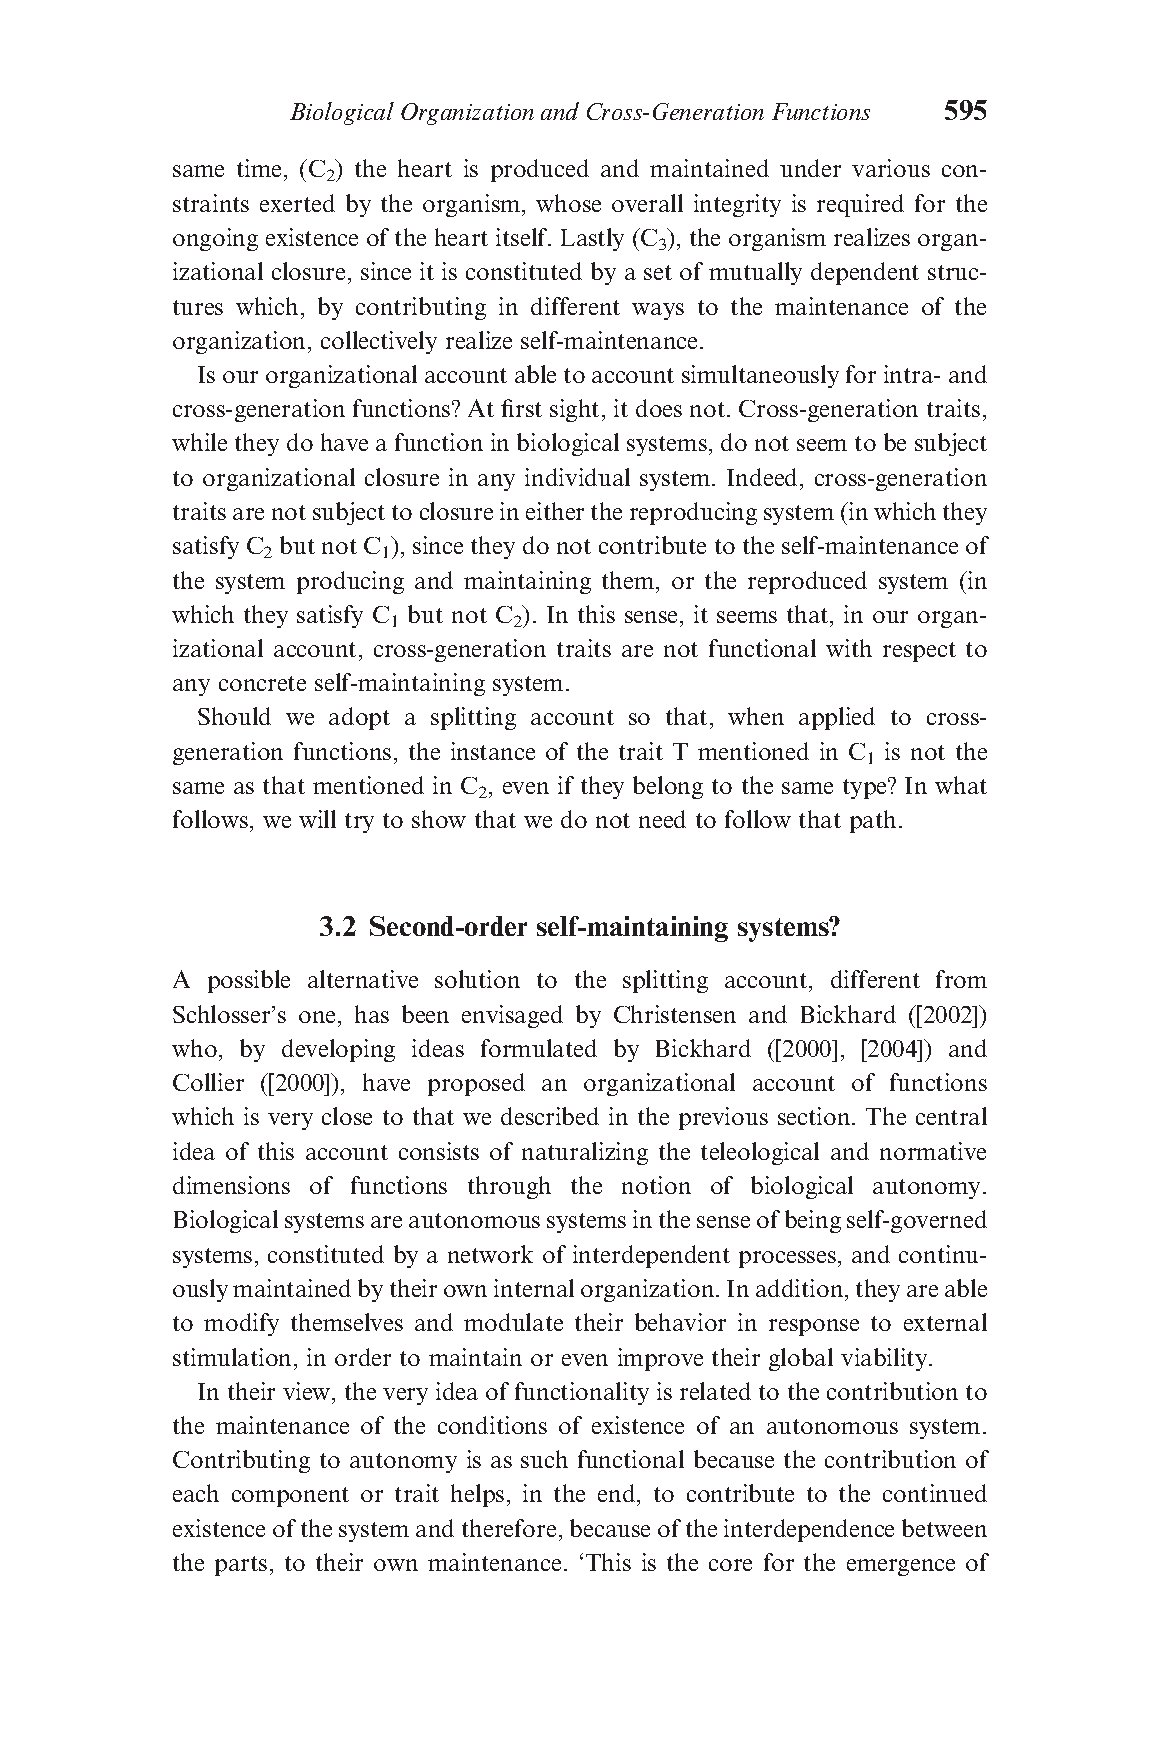 Image resolution: width=1160 pixels, height=1741 pixels. What do you see at coordinates (849, 648) in the image?
I see `with` at bounding box center [849, 648].
